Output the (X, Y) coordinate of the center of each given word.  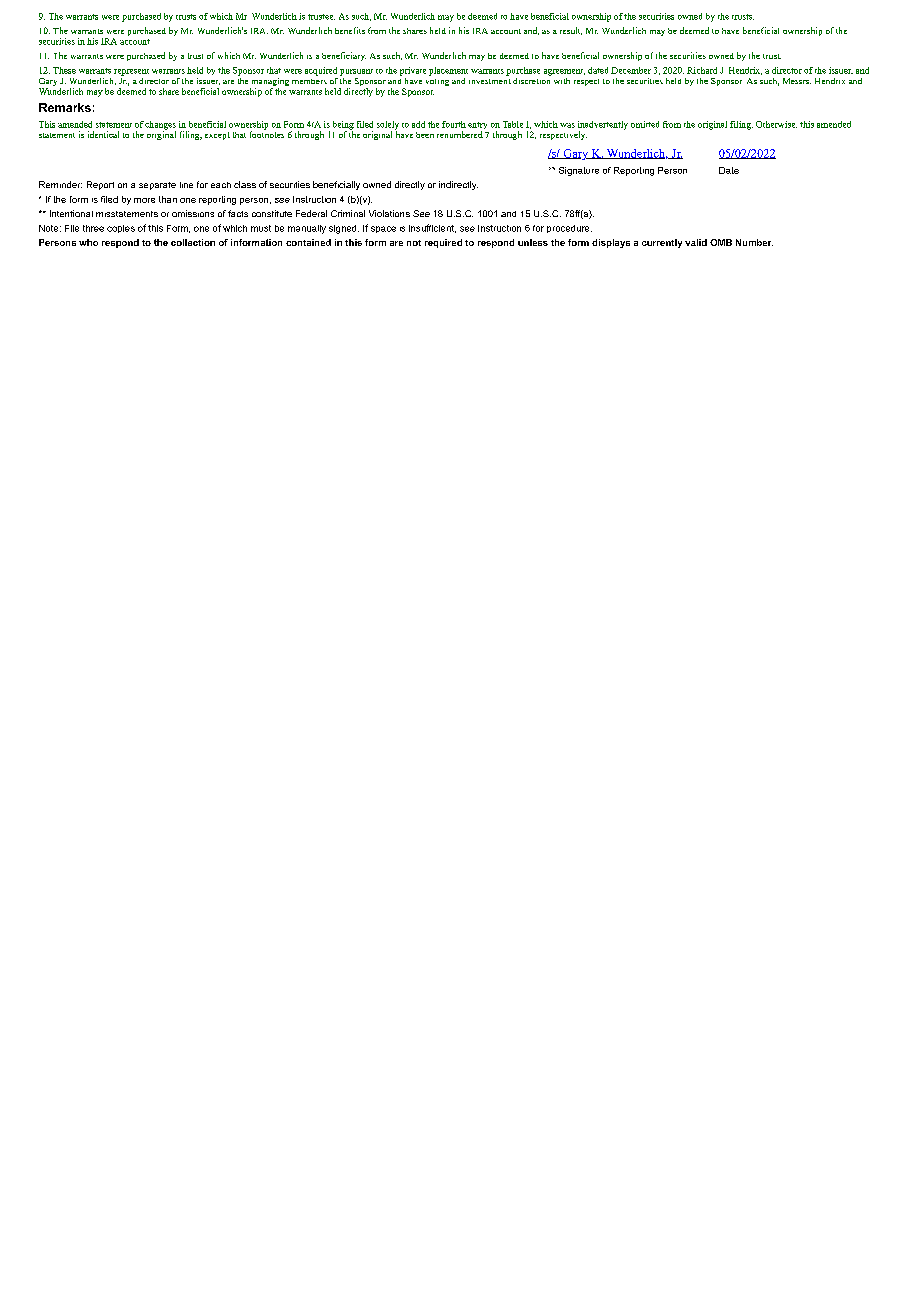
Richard (702, 70)
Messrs (797, 81)
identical (103, 134)
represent (131, 72)
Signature (579, 171)
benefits (350, 30)
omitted (645, 124)
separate (157, 186)
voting (437, 80)
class (245, 184)
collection (193, 242)
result (571, 31)
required (443, 243)
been (425, 135)
